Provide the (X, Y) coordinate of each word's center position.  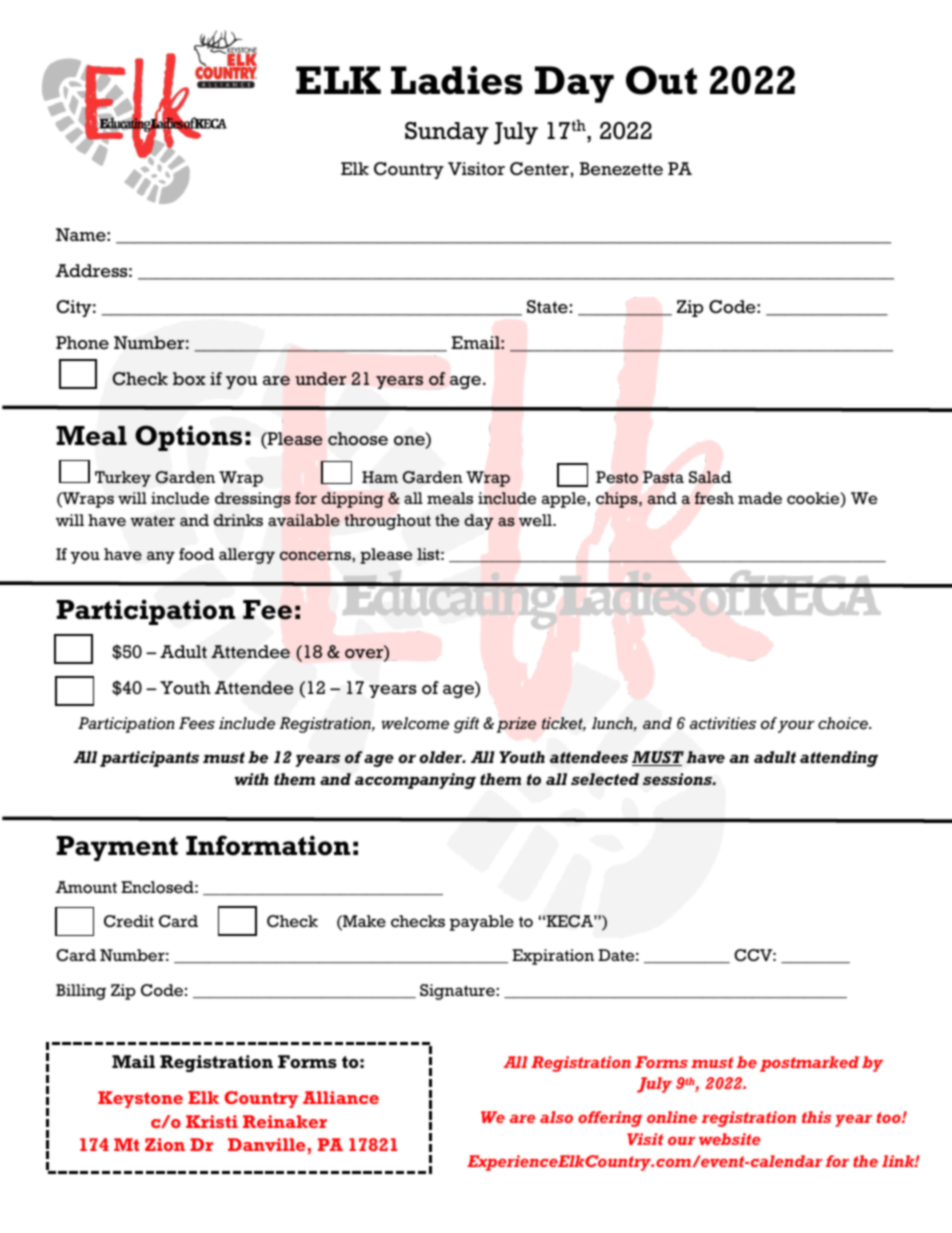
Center (539, 169)
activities (723, 723)
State (547, 307)
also (556, 1117)
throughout (387, 522)
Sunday (447, 133)
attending (839, 759)
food (196, 554)
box (189, 379)
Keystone (140, 1099)
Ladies (456, 80)
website (730, 1139)
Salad (710, 477)
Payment (117, 848)
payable (482, 923)
